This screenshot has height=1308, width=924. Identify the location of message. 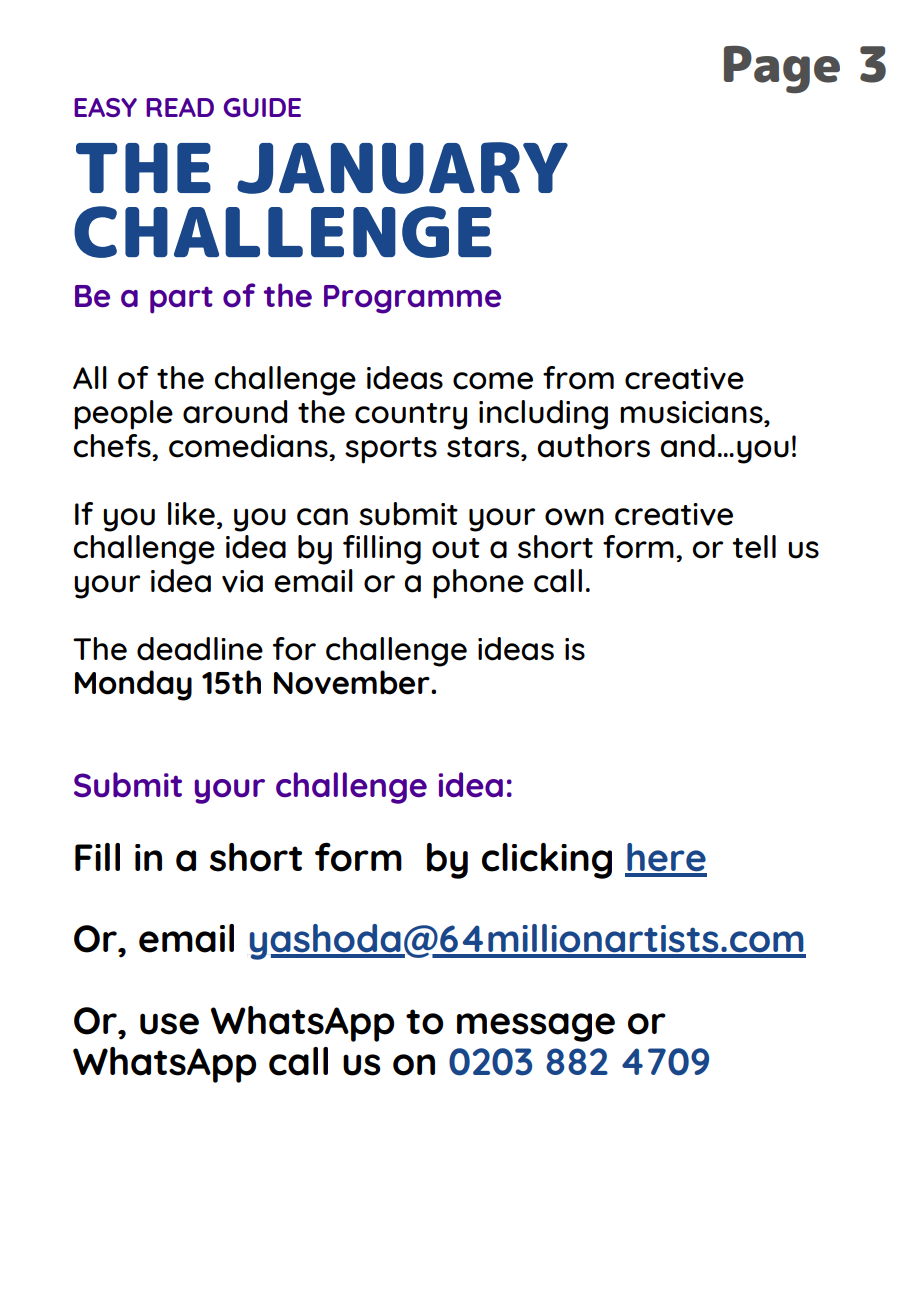
(536, 1027).
